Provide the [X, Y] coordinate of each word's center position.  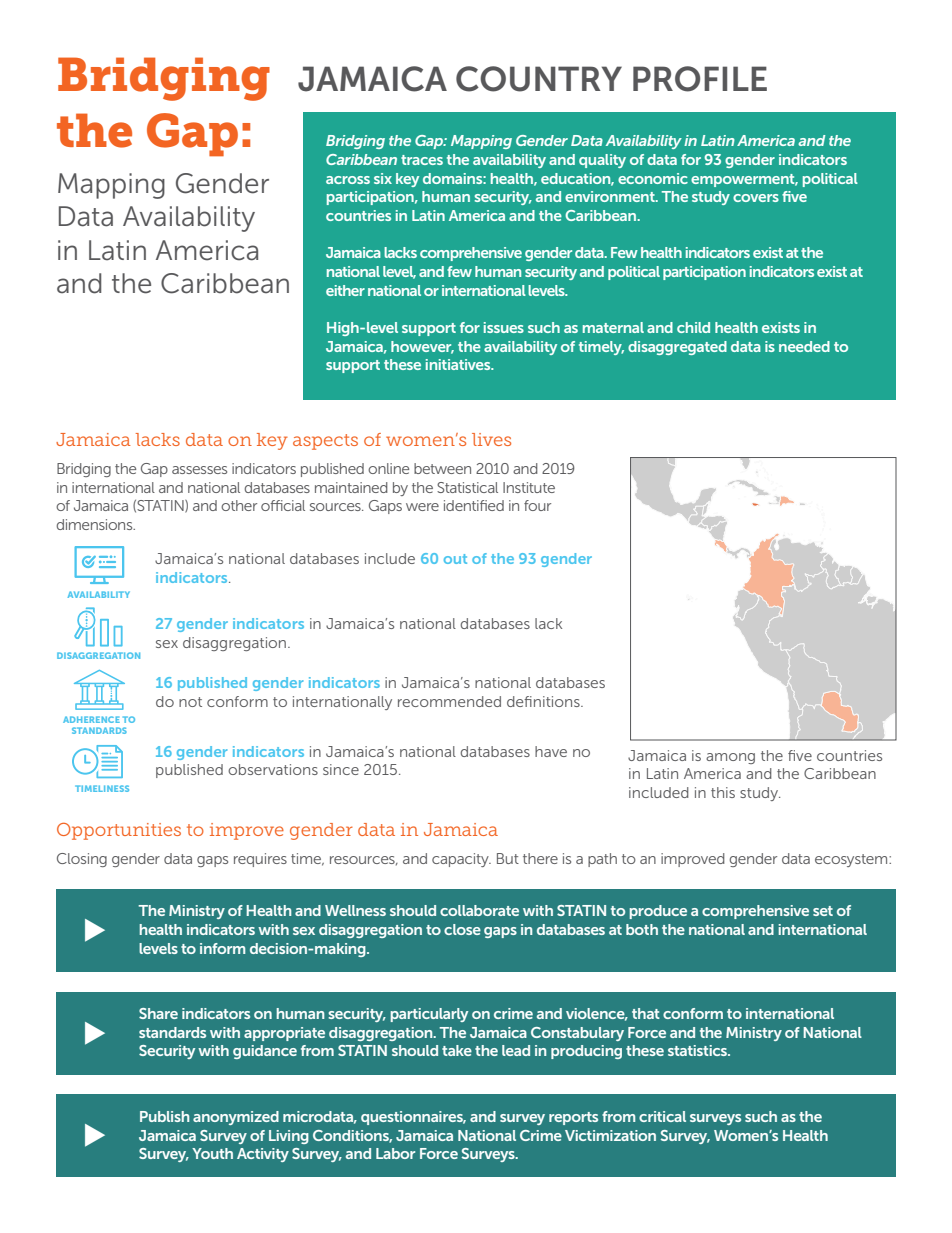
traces [422, 160]
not [190, 702]
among [730, 758]
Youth [212, 1153]
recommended [449, 701]
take [457, 1050]
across [348, 180]
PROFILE [700, 79]
